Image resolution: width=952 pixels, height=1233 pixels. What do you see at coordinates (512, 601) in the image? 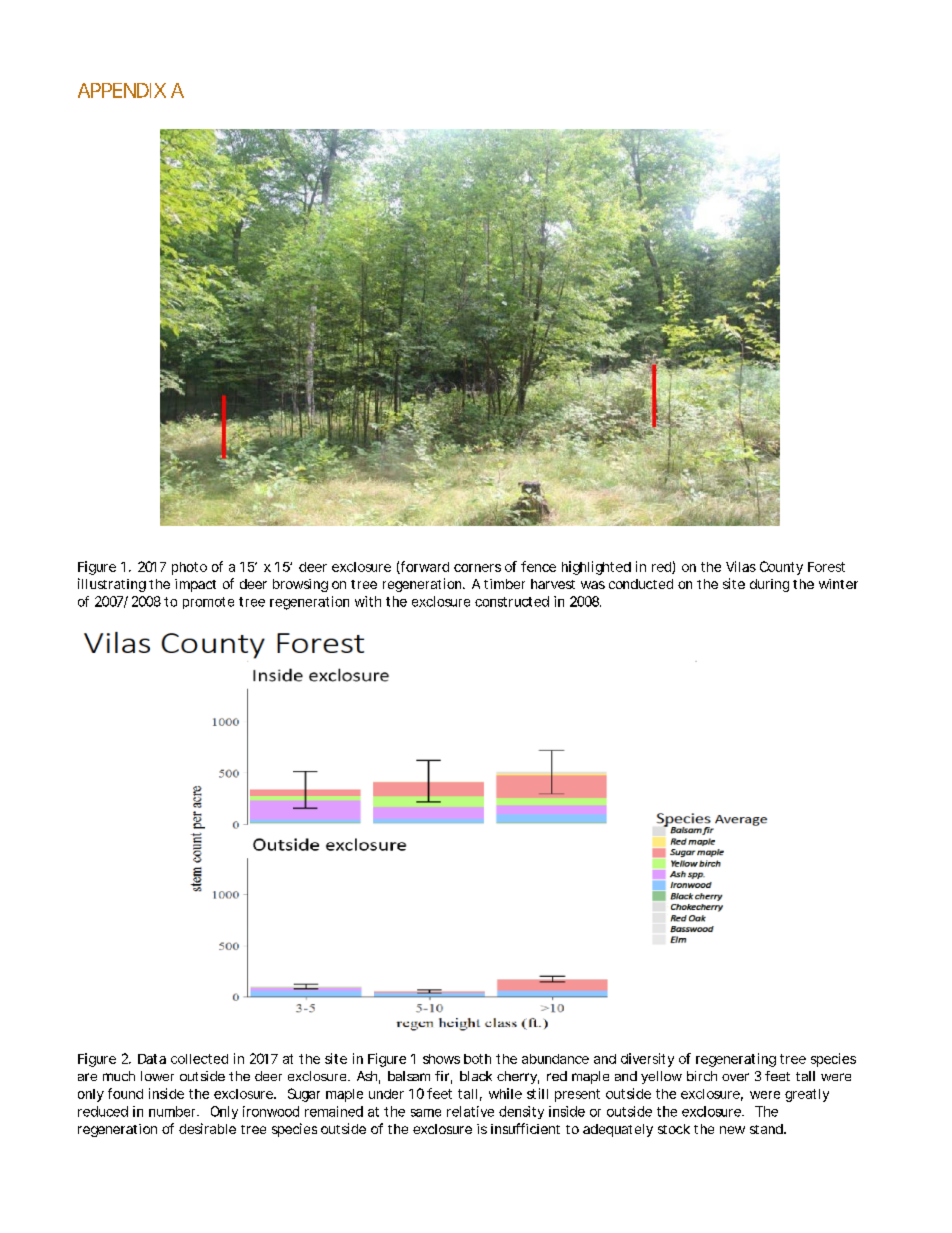
I see `constructed` at bounding box center [512, 601].
